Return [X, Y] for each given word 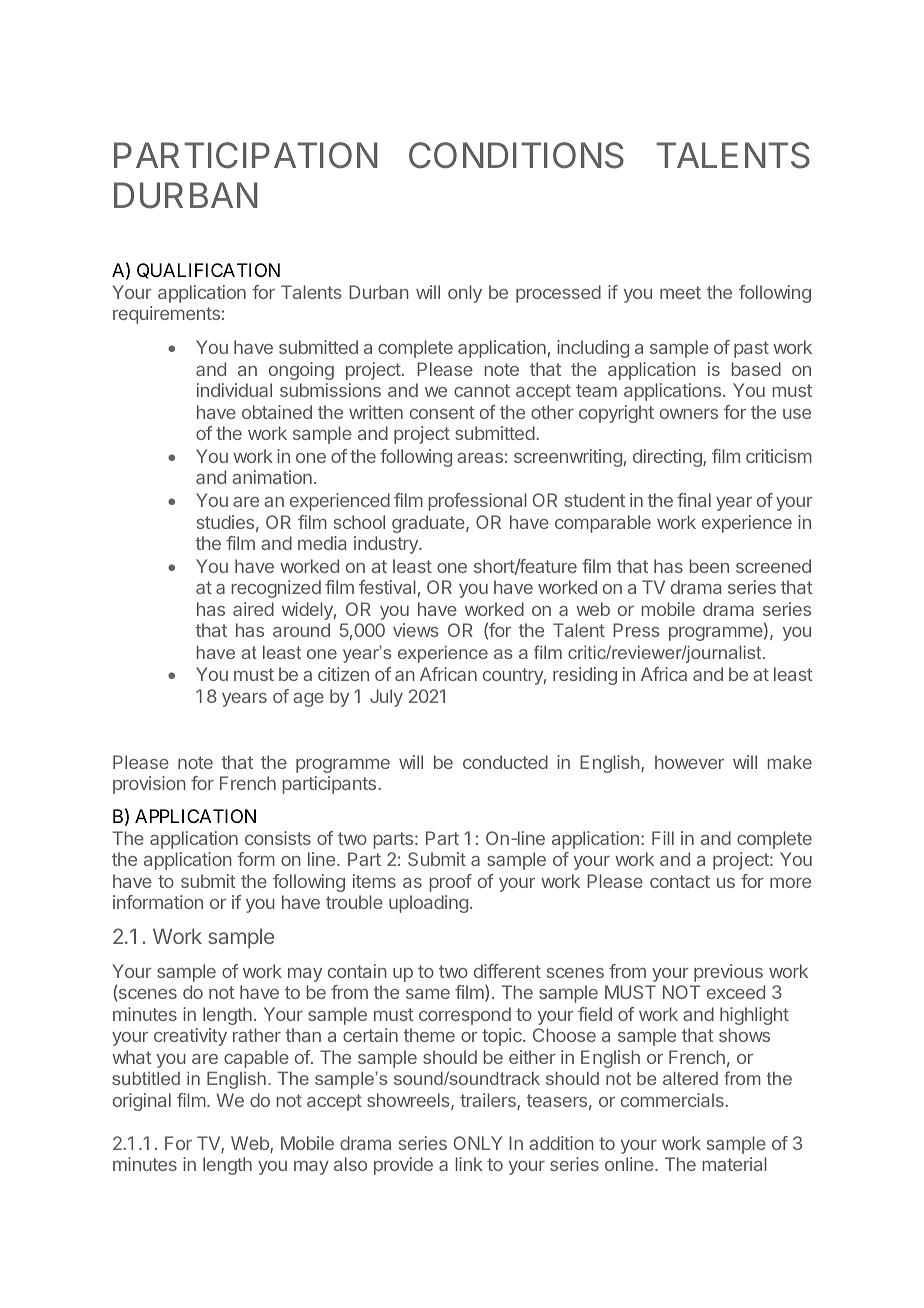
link [469, 1164]
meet [680, 292]
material [735, 1164]
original [142, 1102]
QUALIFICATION [208, 271]
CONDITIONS [516, 155]
